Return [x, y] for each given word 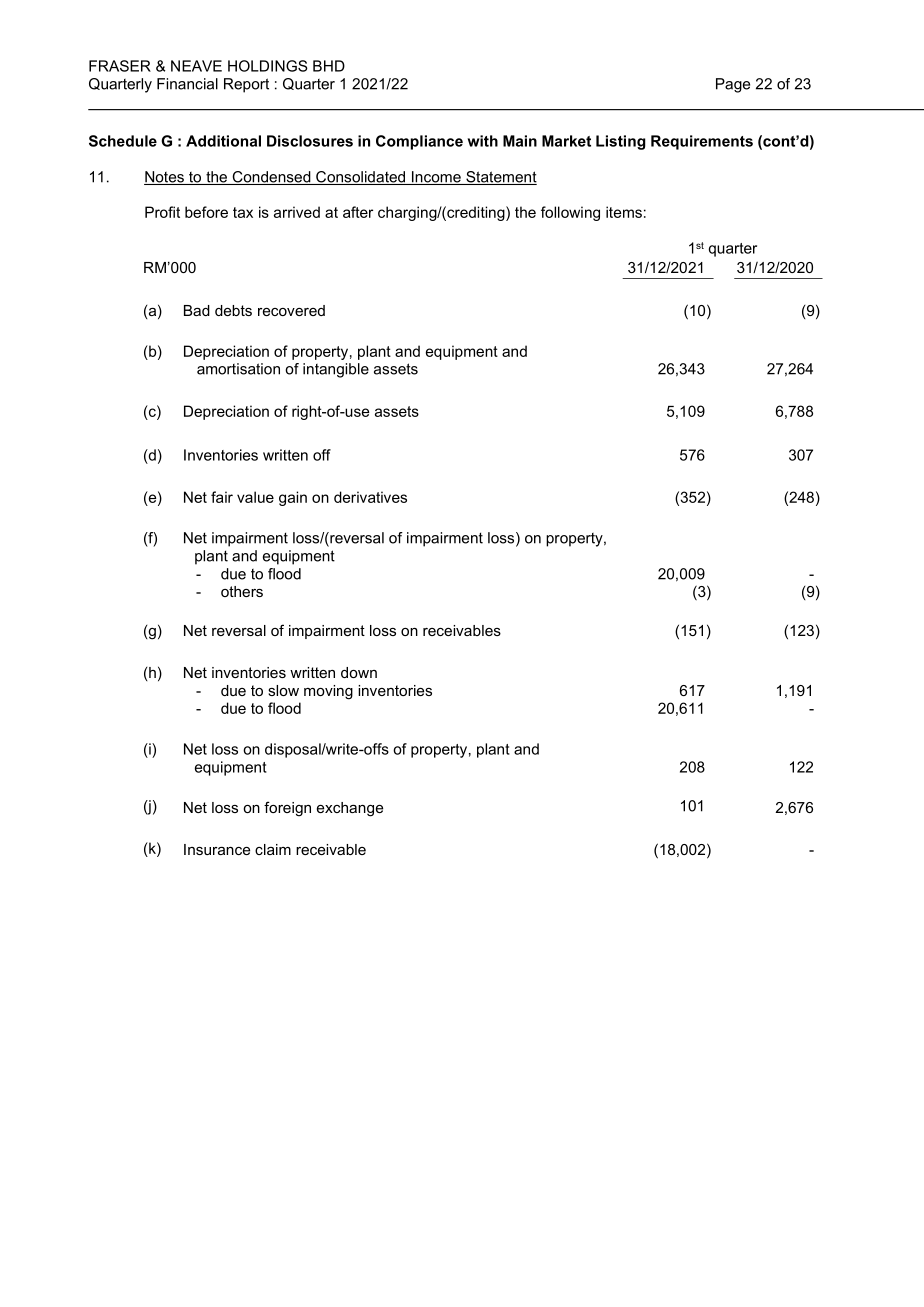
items [624, 212]
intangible [336, 370]
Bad [197, 310]
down [359, 672]
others [242, 591]
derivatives [370, 497]
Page [733, 85]
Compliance [419, 142]
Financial [187, 84]
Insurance [217, 849]
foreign [287, 809]
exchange [350, 809]
